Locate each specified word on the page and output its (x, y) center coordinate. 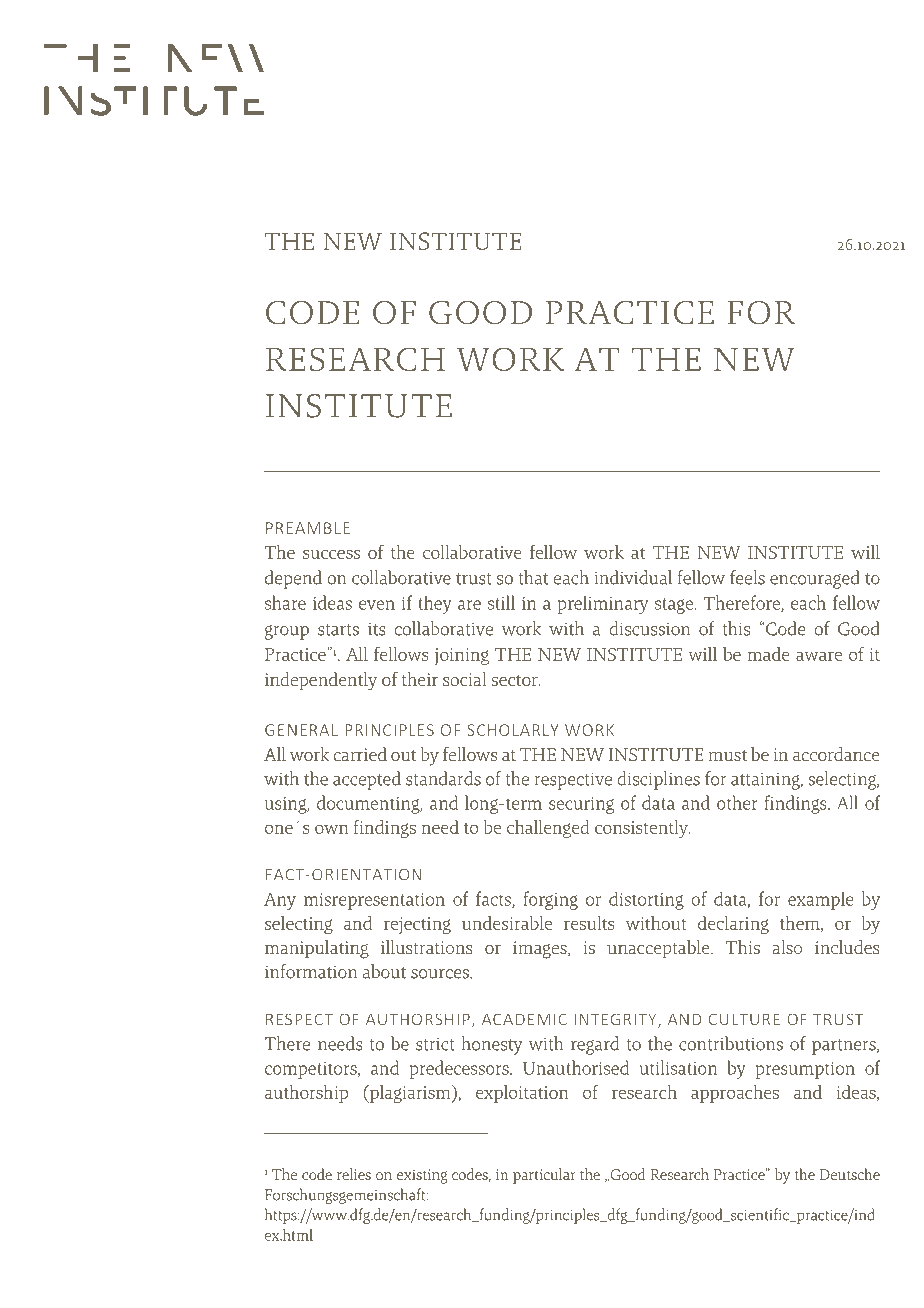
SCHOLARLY (513, 730)
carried (360, 754)
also (787, 947)
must (727, 755)
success (331, 554)
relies (354, 1174)
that (533, 577)
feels (747, 577)
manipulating (317, 949)
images (541, 950)
